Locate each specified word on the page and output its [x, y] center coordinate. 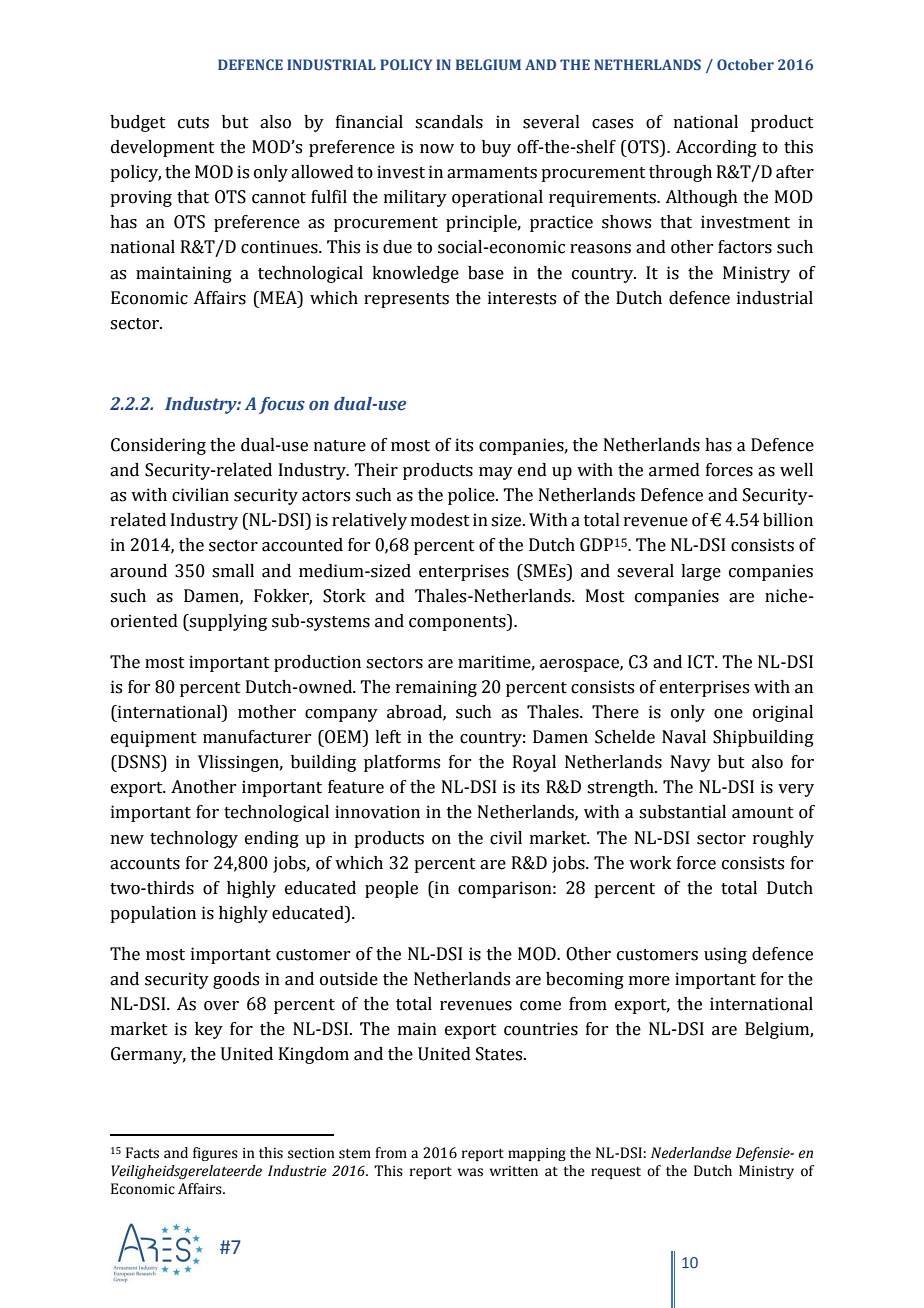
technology [194, 839]
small [233, 571]
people [391, 889]
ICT [702, 662]
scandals [449, 122]
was [470, 1172]
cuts [193, 123]
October [745, 64]
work [650, 863]
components [458, 622]
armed [674, 470]
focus [282, 405]
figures [215, 1154]
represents [406, 300]
